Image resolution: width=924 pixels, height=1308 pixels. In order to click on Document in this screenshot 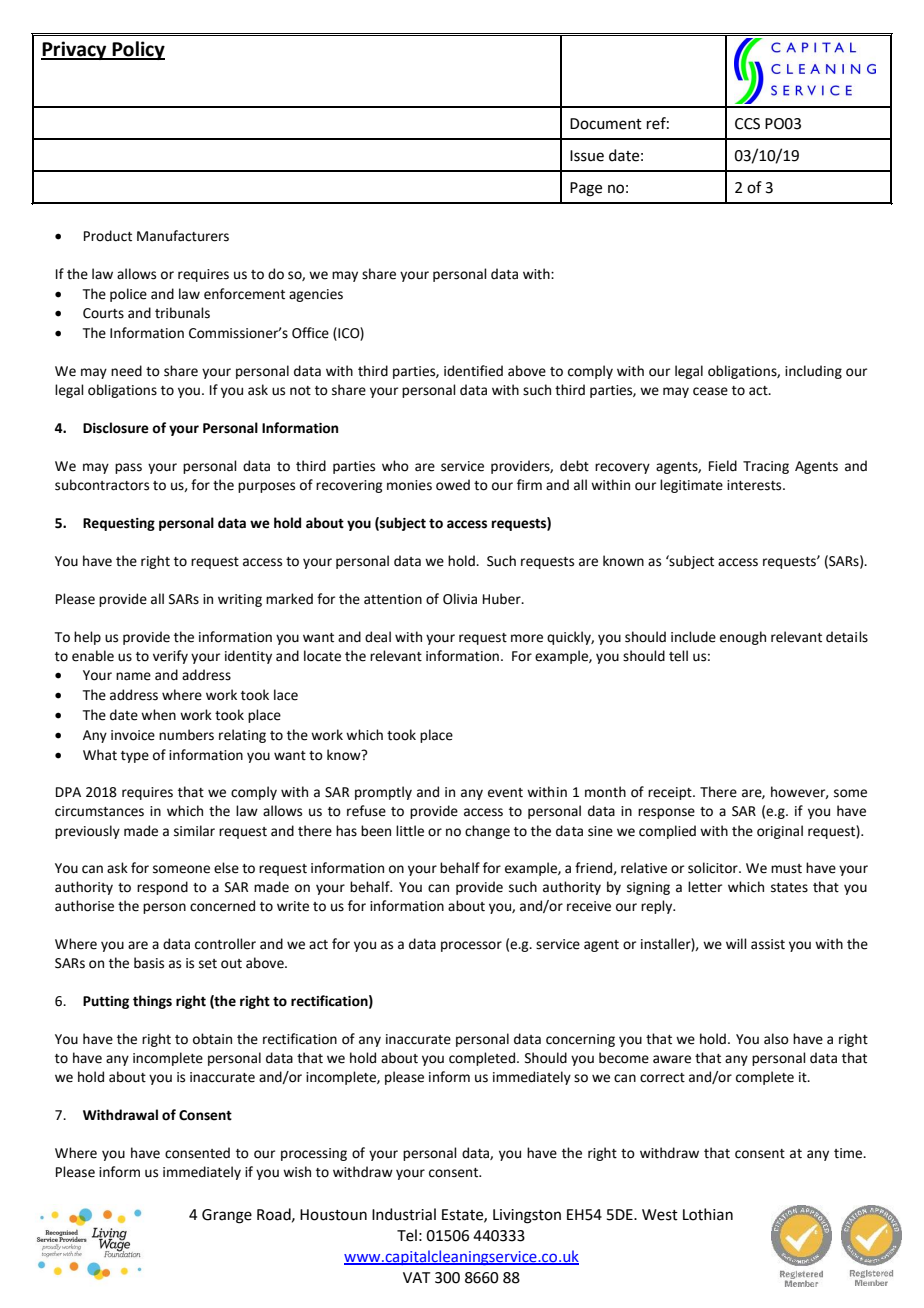, I will do `click(606, 124)`.
